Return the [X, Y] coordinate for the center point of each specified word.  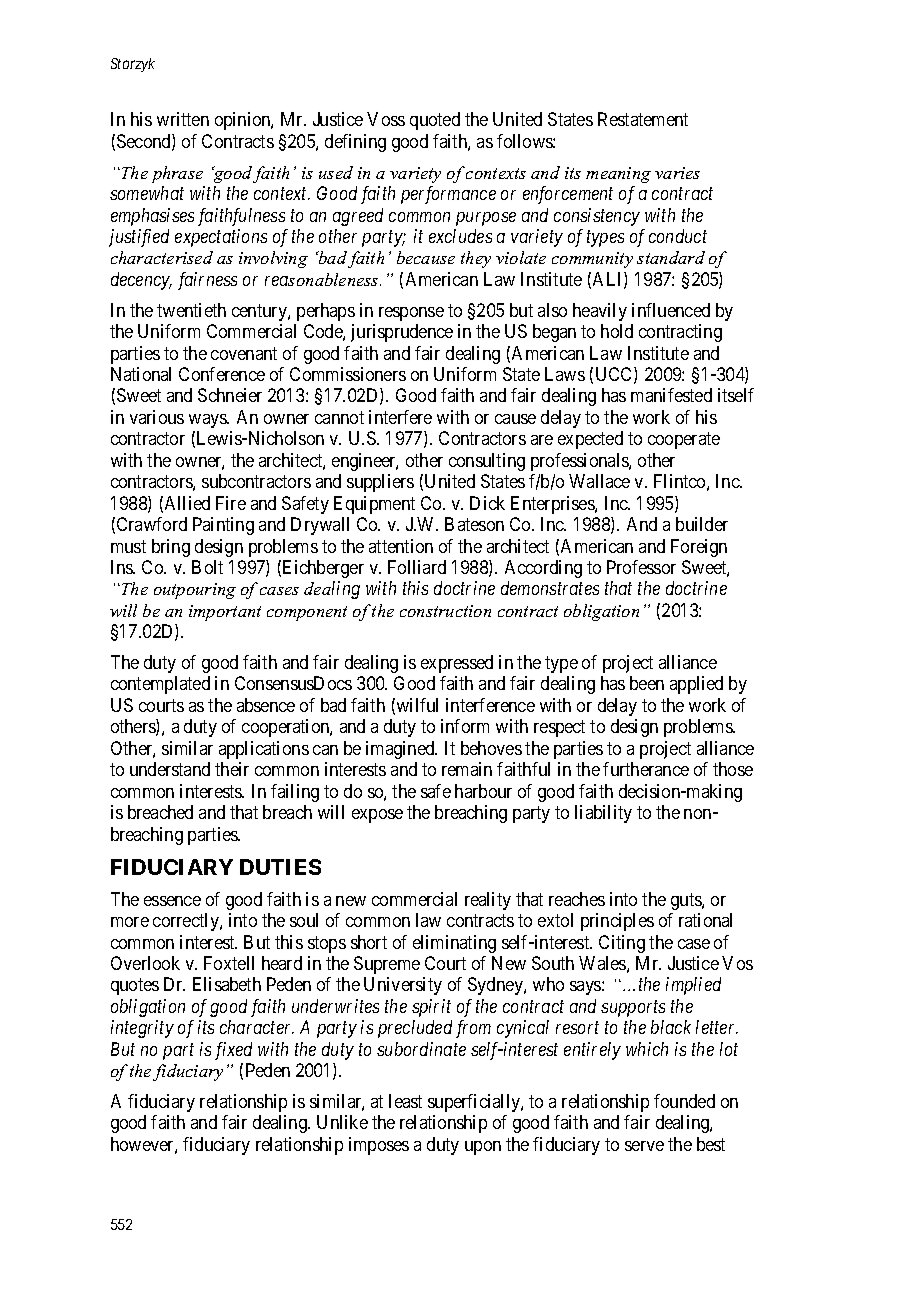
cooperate [684, 441]
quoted [435, 121]
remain [467, 769]
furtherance [646, 769]
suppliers [380, 483]
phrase [177, 174]
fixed [233, 1051]
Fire [231, 503]
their [232, 769]
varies [677, 173]
